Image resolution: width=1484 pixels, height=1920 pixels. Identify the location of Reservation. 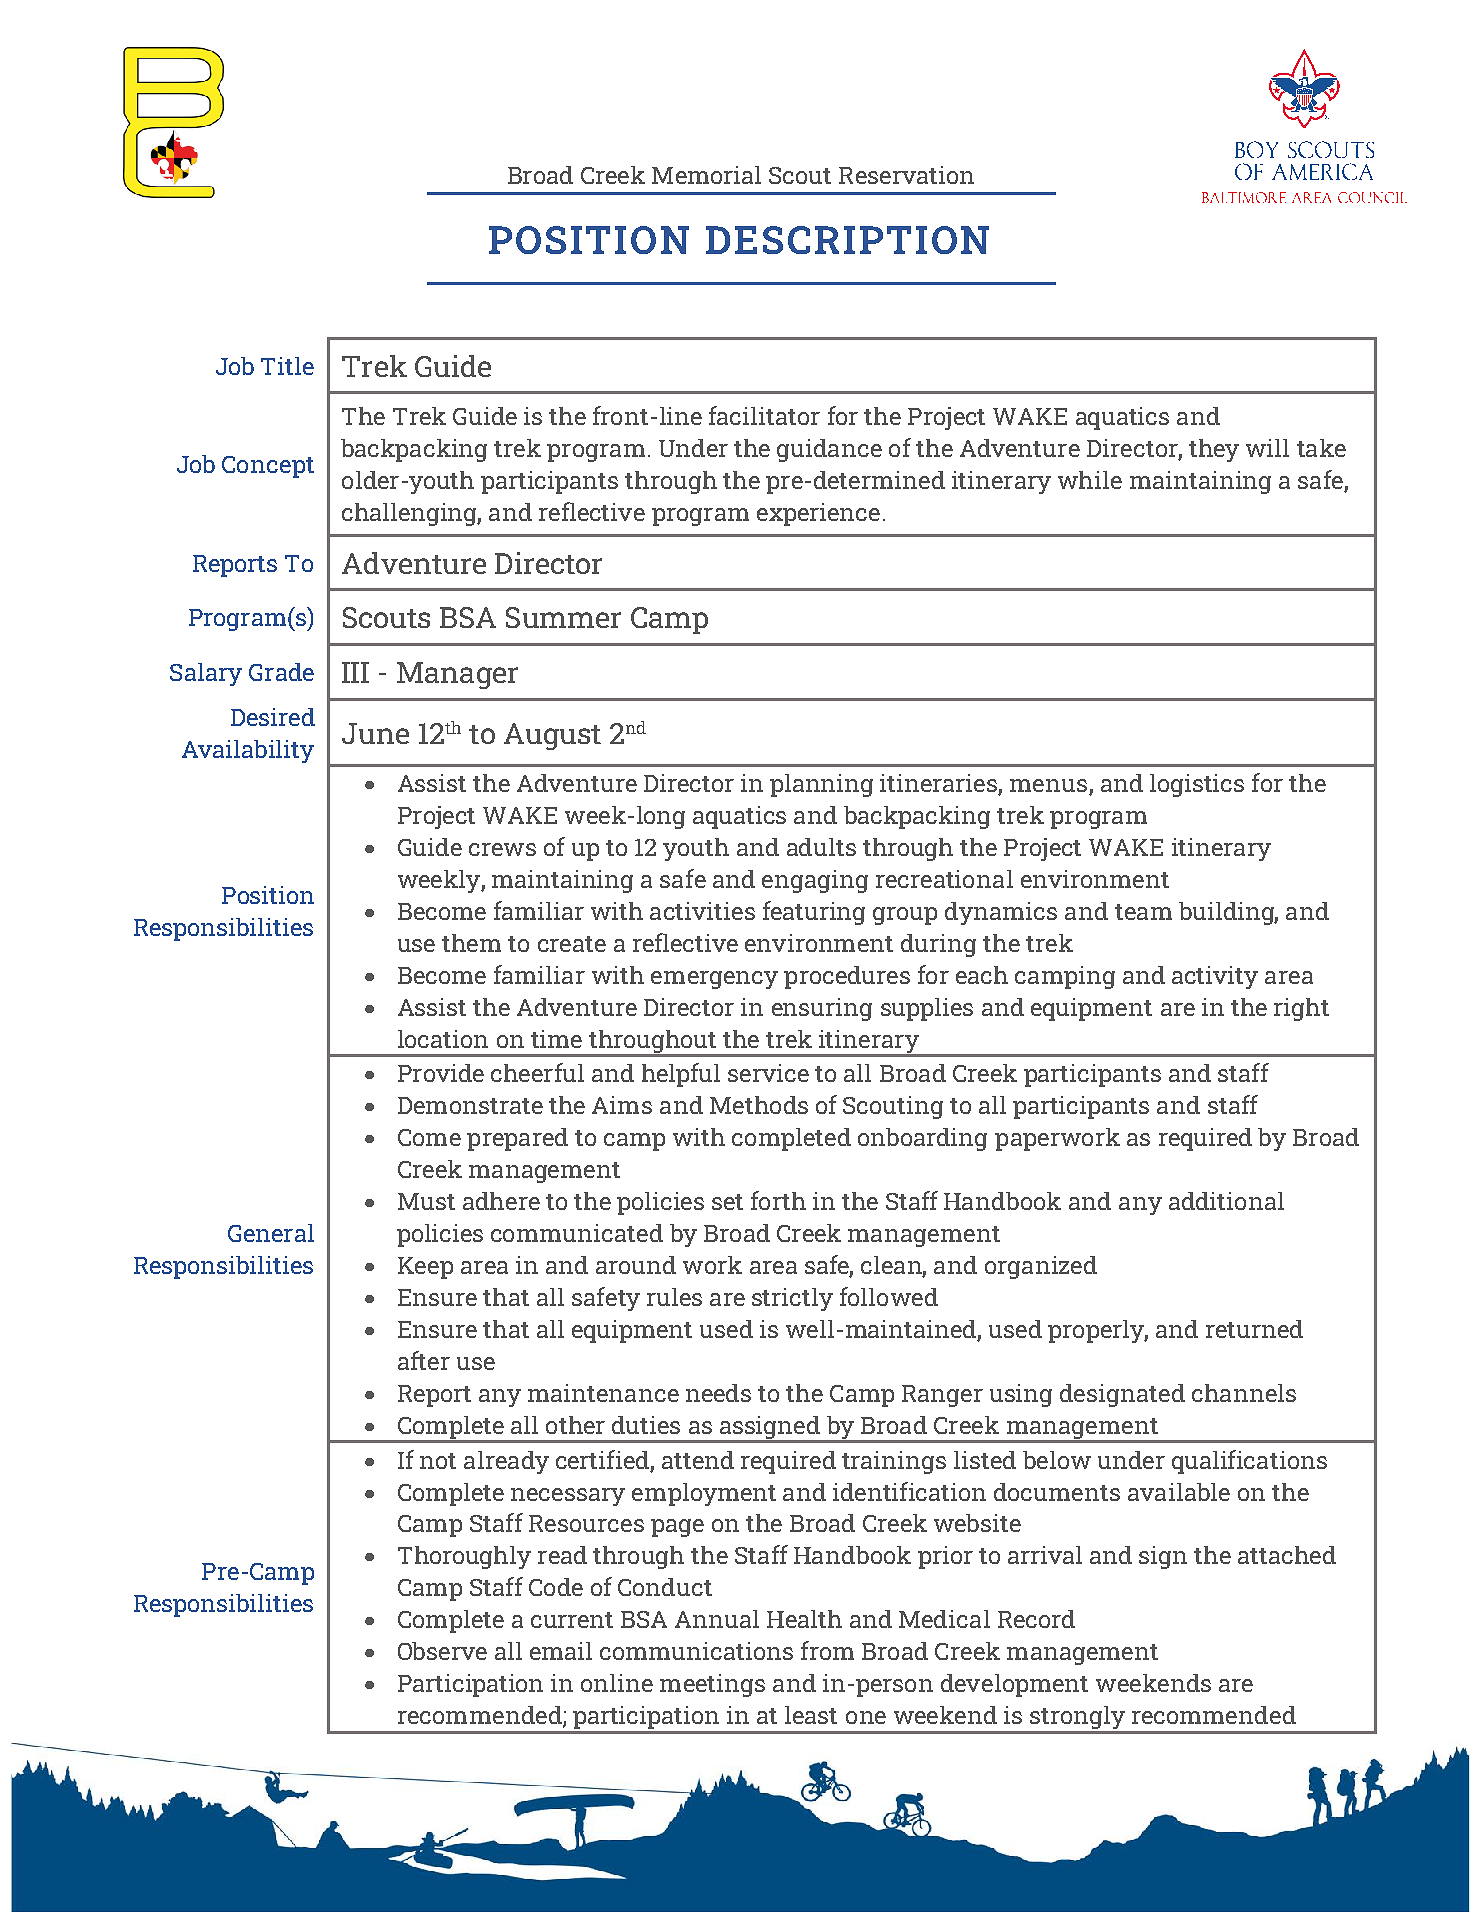
(906, 175).
